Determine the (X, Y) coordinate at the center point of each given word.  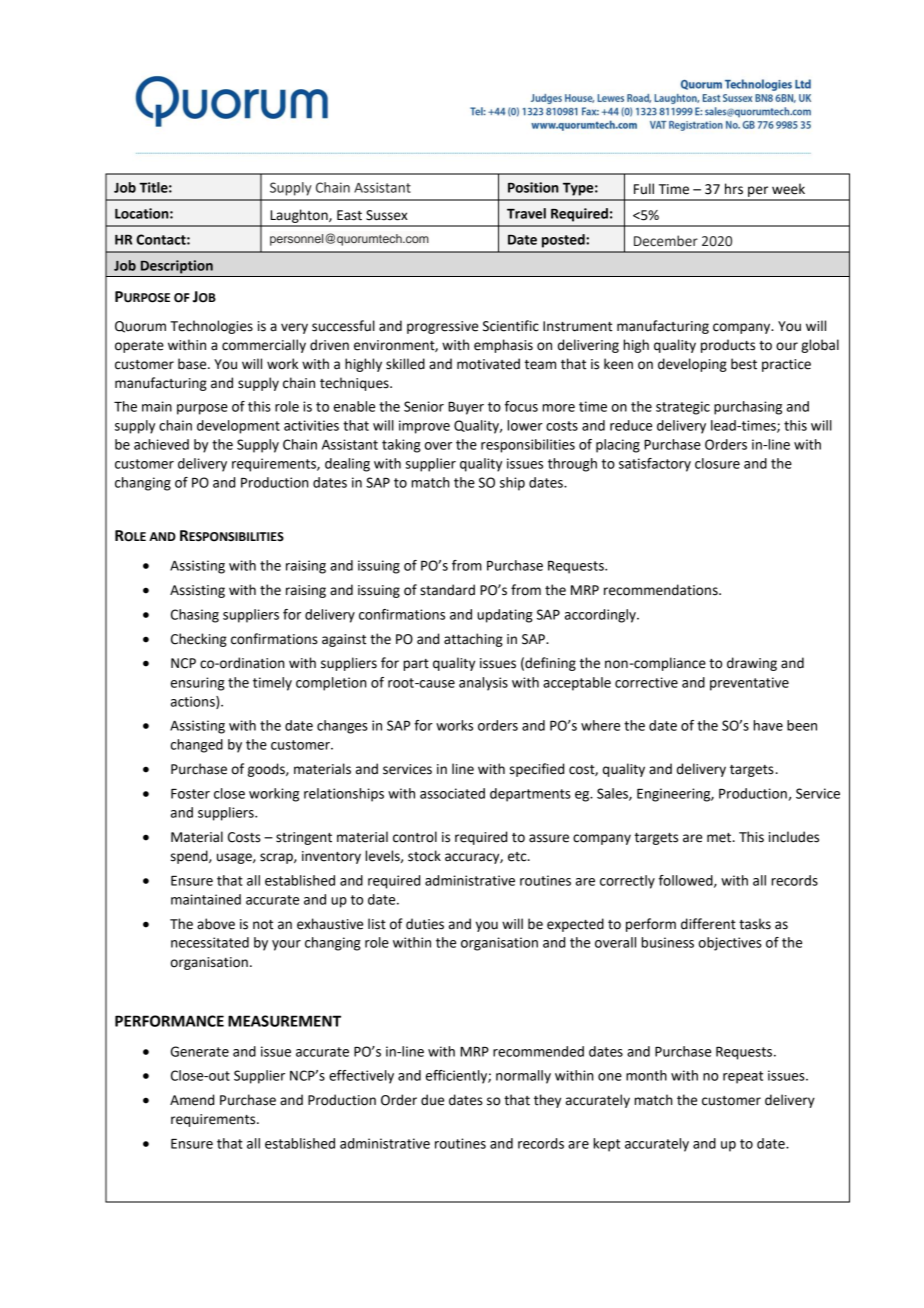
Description (177, 267)
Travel (526, 213)
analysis (483, 684)
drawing (752, 664)
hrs (734, 189)
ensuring (198, 684)
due (432, 1100)
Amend (192, 1100)
